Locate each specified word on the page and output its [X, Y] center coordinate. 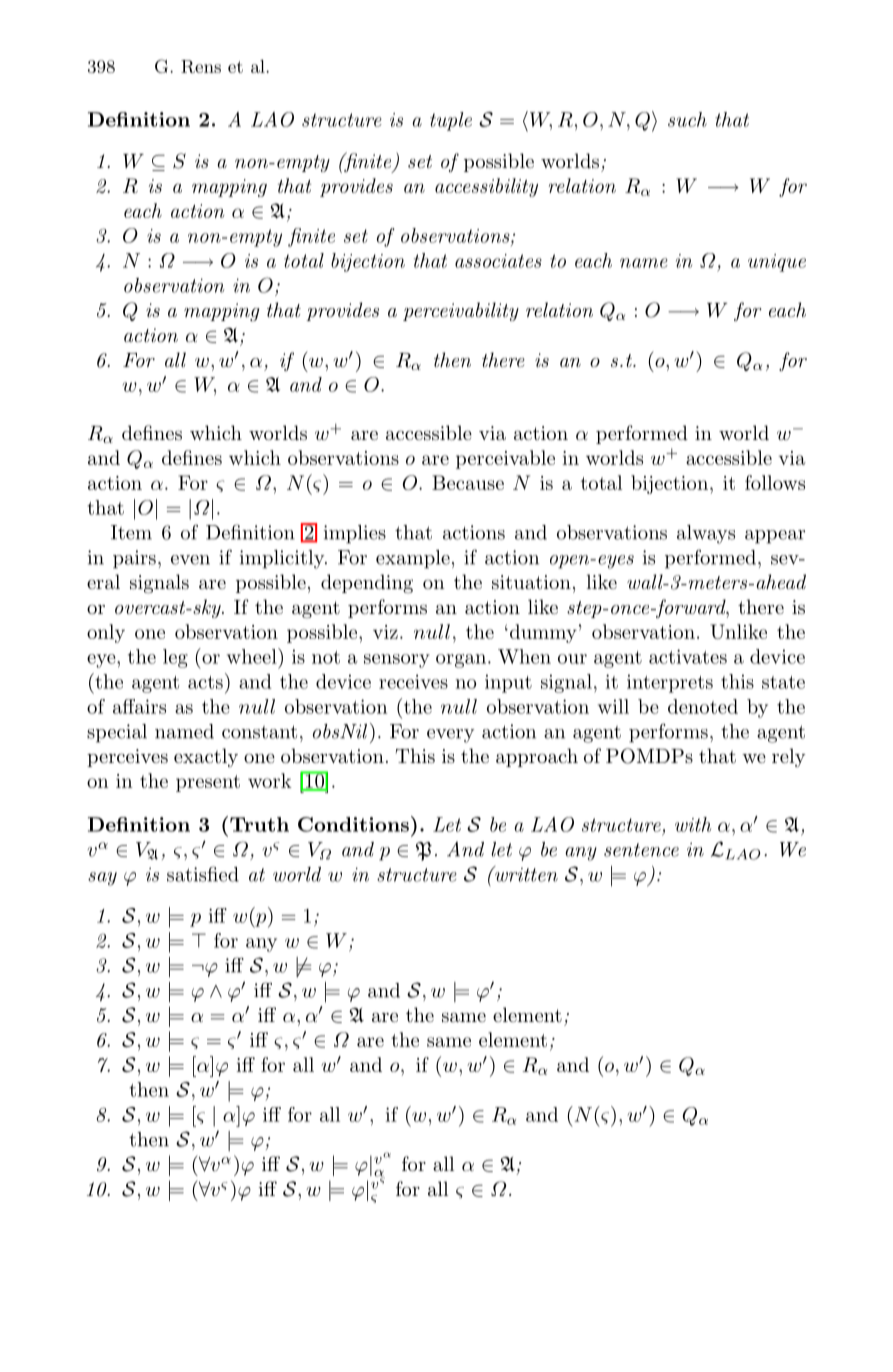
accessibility [486, 187]
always [706, 534]
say [102, 879]
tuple [451, 121]
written [525, 874]
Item [131, 532]
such [687, 119]
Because [468, 482]
